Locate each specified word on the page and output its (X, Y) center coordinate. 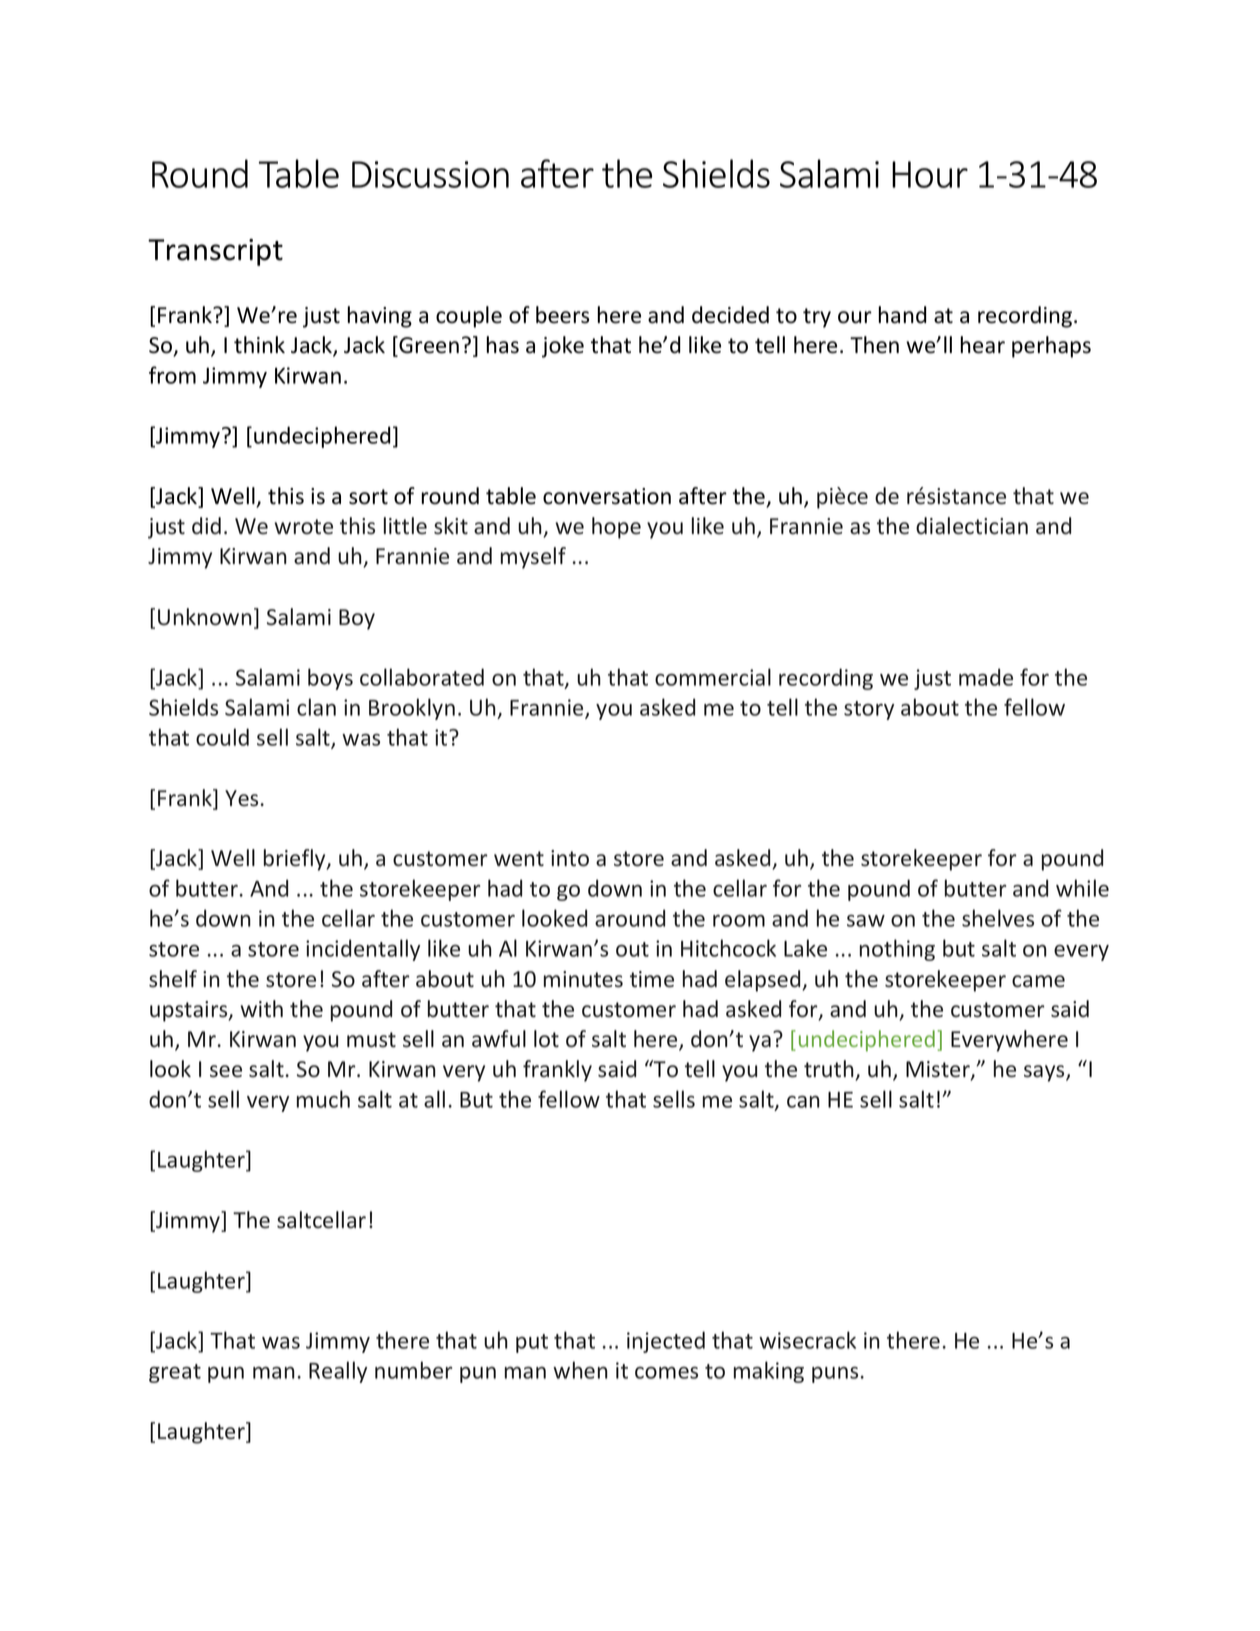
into (570, 858)
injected (666, 1342)
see (226, 1071)
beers (562, 315)
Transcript (215, 252)
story (869, 710)
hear (982, 345)
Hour (930, 174)
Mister (939, 1070)
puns (835, 1375)
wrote (303, 527)
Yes (241, 798)
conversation (607, 496)
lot (546, 1039)
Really (338, 1372)
